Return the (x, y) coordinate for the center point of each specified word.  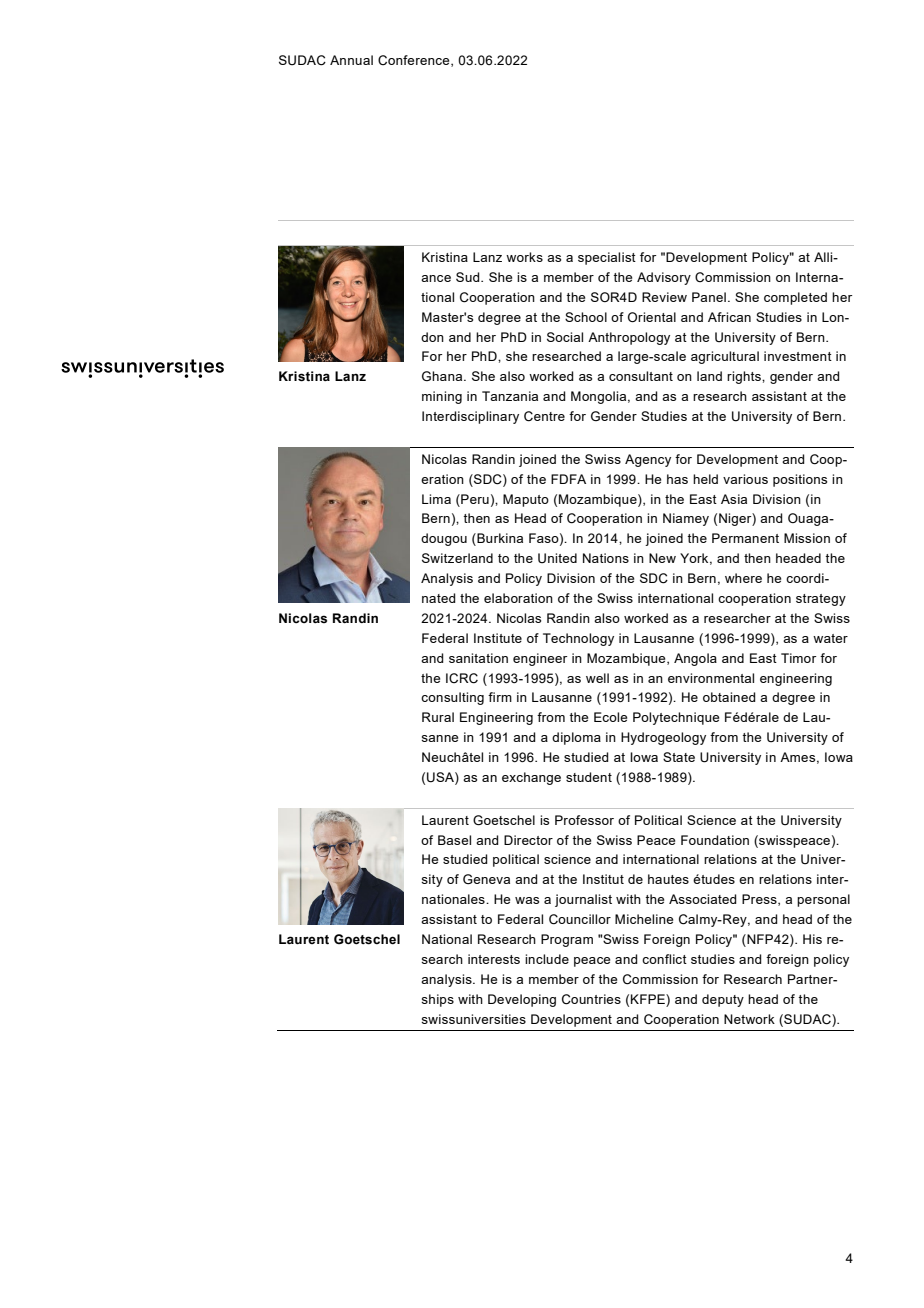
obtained (729, 697)
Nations (606, 558)
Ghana (443, 376)
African (729, 317)
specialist (607, 258)
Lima (436, 499)
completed (795, 298)
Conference (415, 61)
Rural (438, 717)
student (589, 777)
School (586, 317)
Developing (522, 1000)
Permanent (745, 538)
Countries (591, 999)
